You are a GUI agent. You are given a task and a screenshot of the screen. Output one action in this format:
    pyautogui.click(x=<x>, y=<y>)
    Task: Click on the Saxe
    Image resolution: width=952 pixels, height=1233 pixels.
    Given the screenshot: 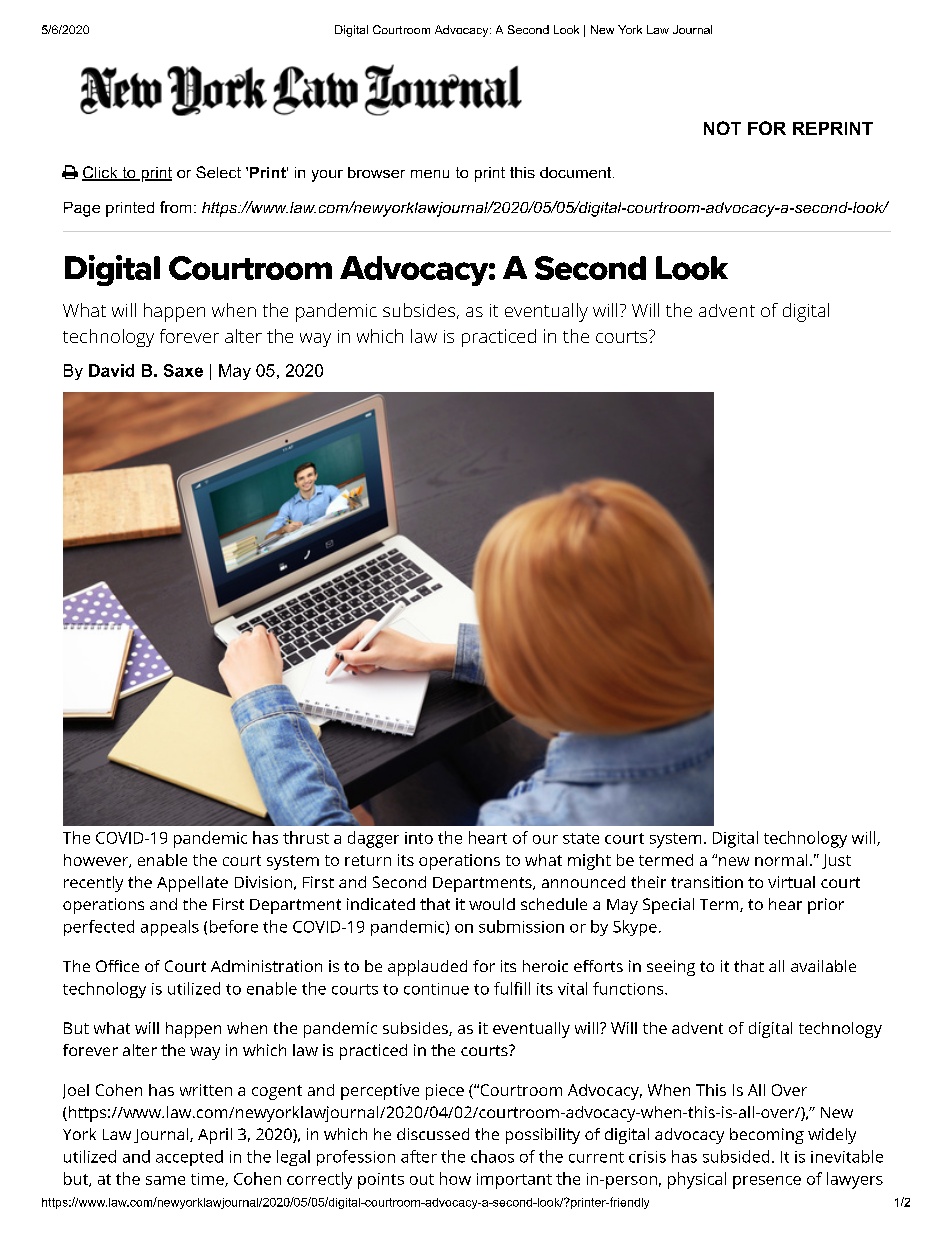 What is the action you would take?
    pyautogui.click(x=183, y=370)
